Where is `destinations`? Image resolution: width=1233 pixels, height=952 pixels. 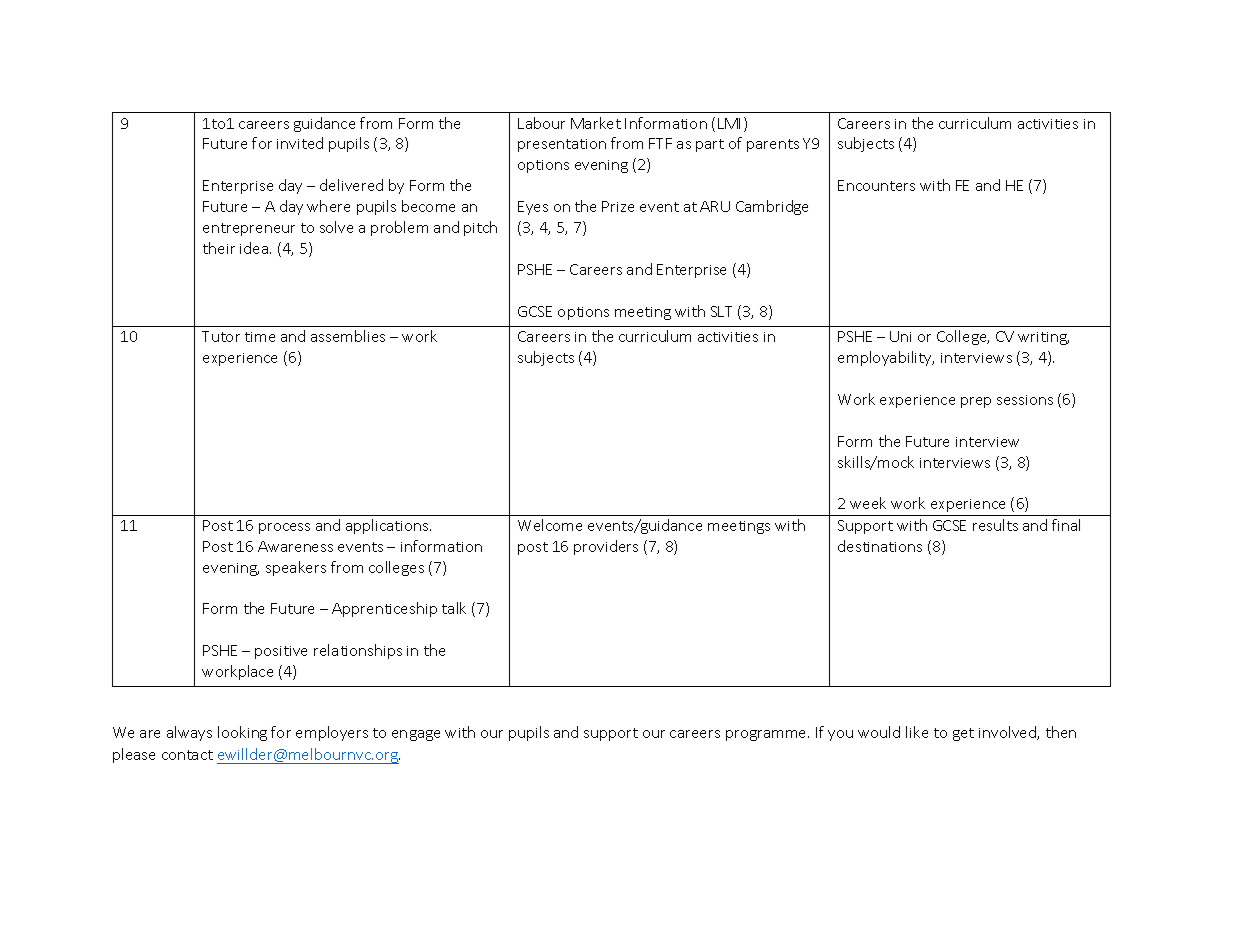 destinations is located at coordinates (880, 546).
